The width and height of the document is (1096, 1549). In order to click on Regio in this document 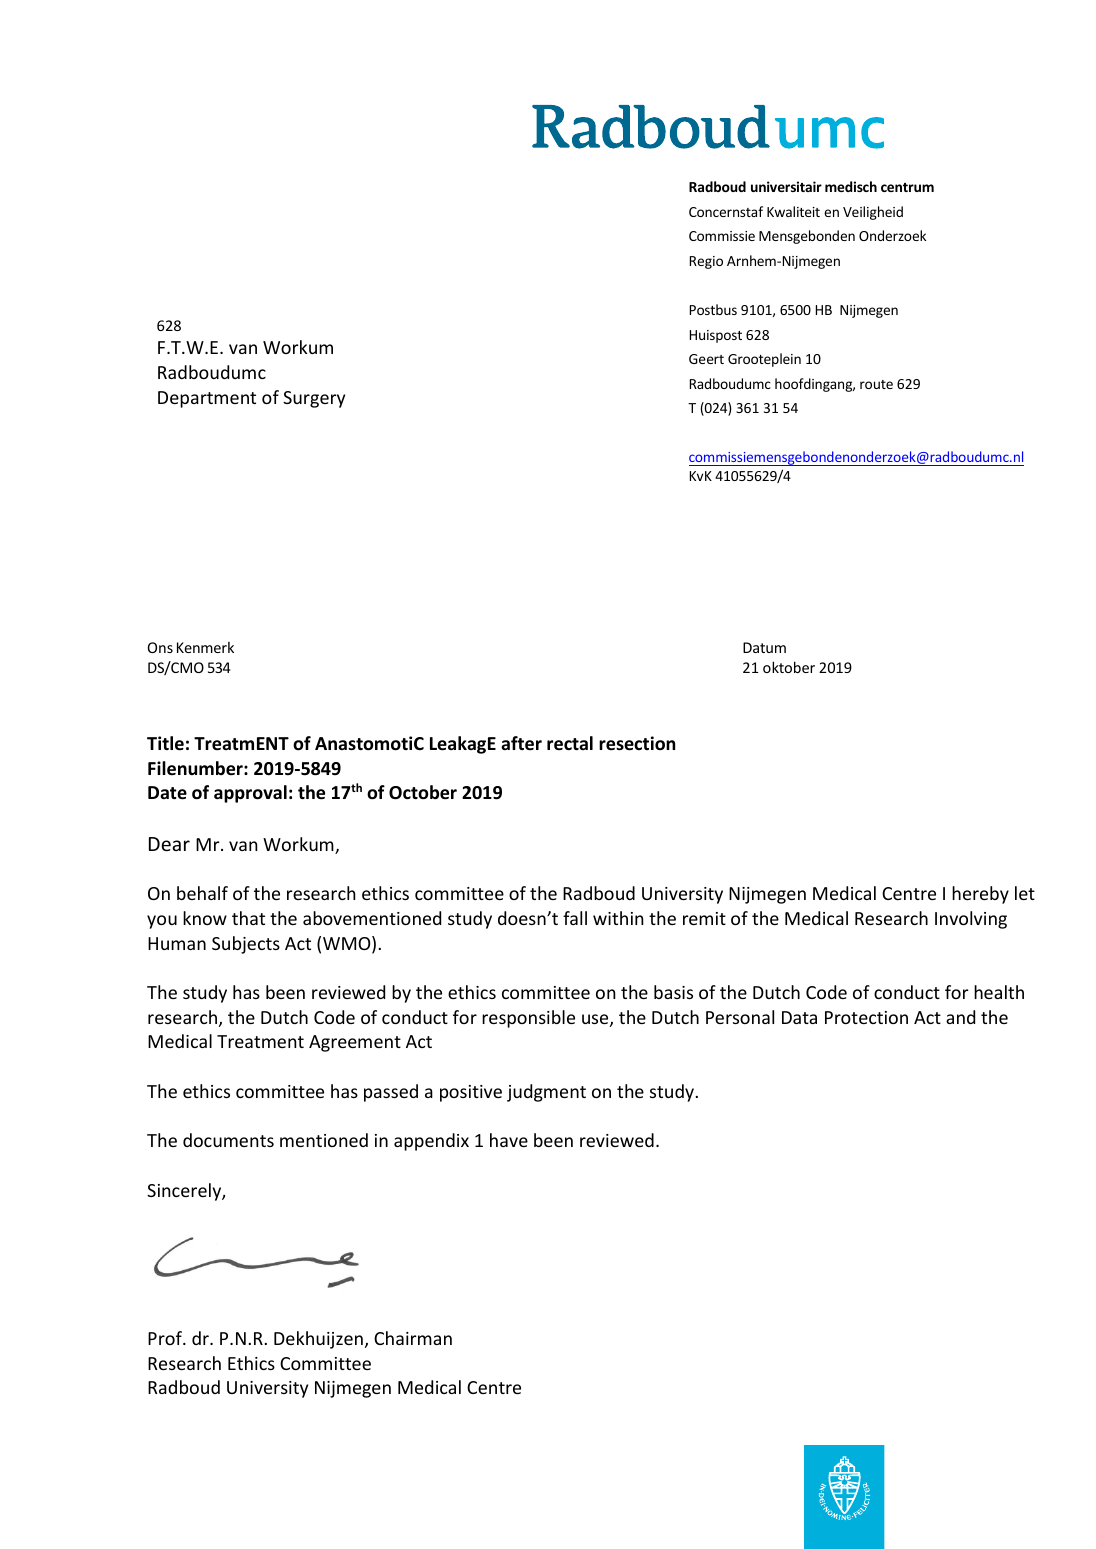, I will do `click(706, 262)`.
